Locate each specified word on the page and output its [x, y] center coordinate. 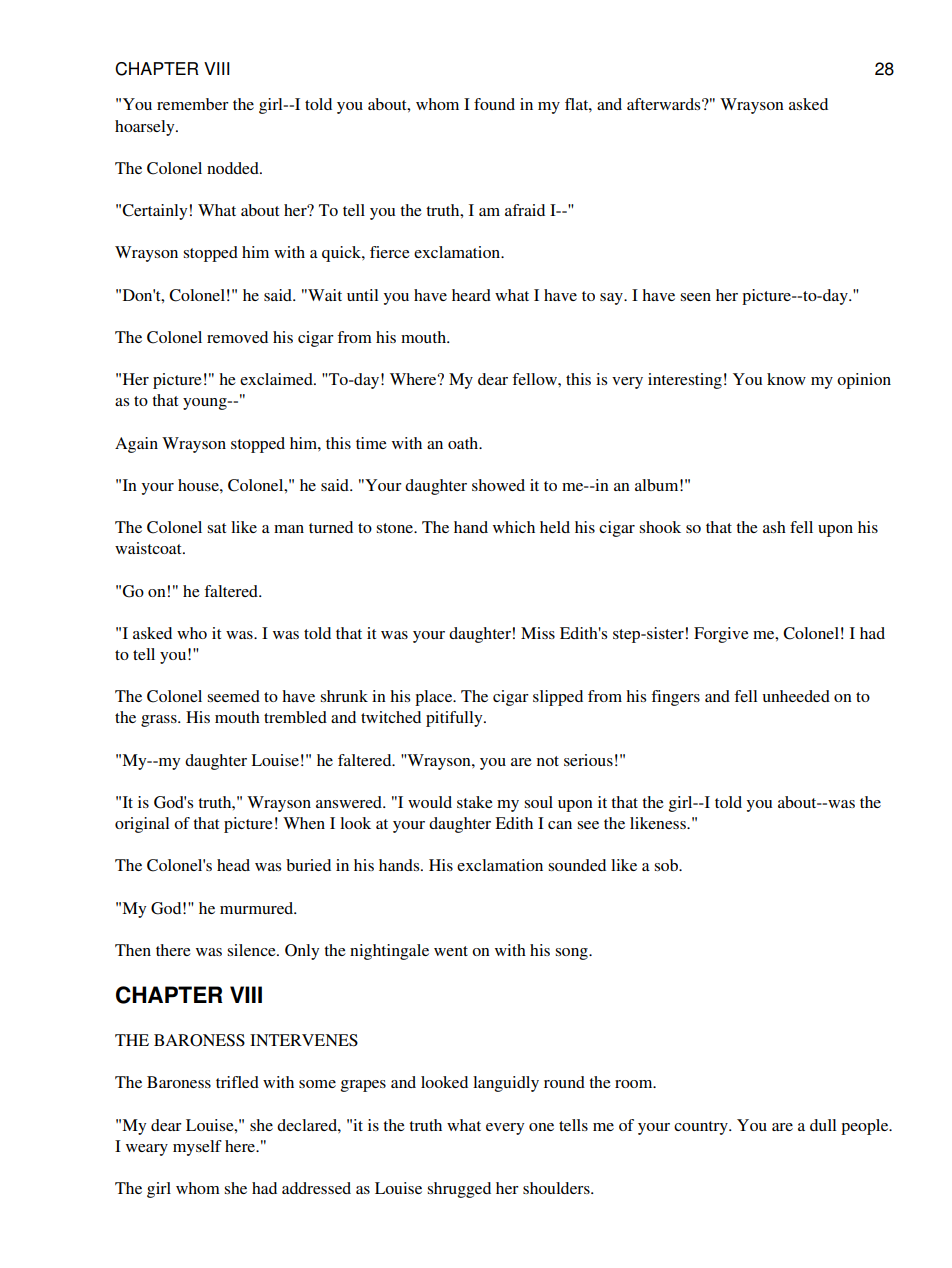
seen [696, 297]
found [494, 104]
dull [823, 1125]
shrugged [459, 1190]
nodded [234, 168]
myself [197, 1148]
